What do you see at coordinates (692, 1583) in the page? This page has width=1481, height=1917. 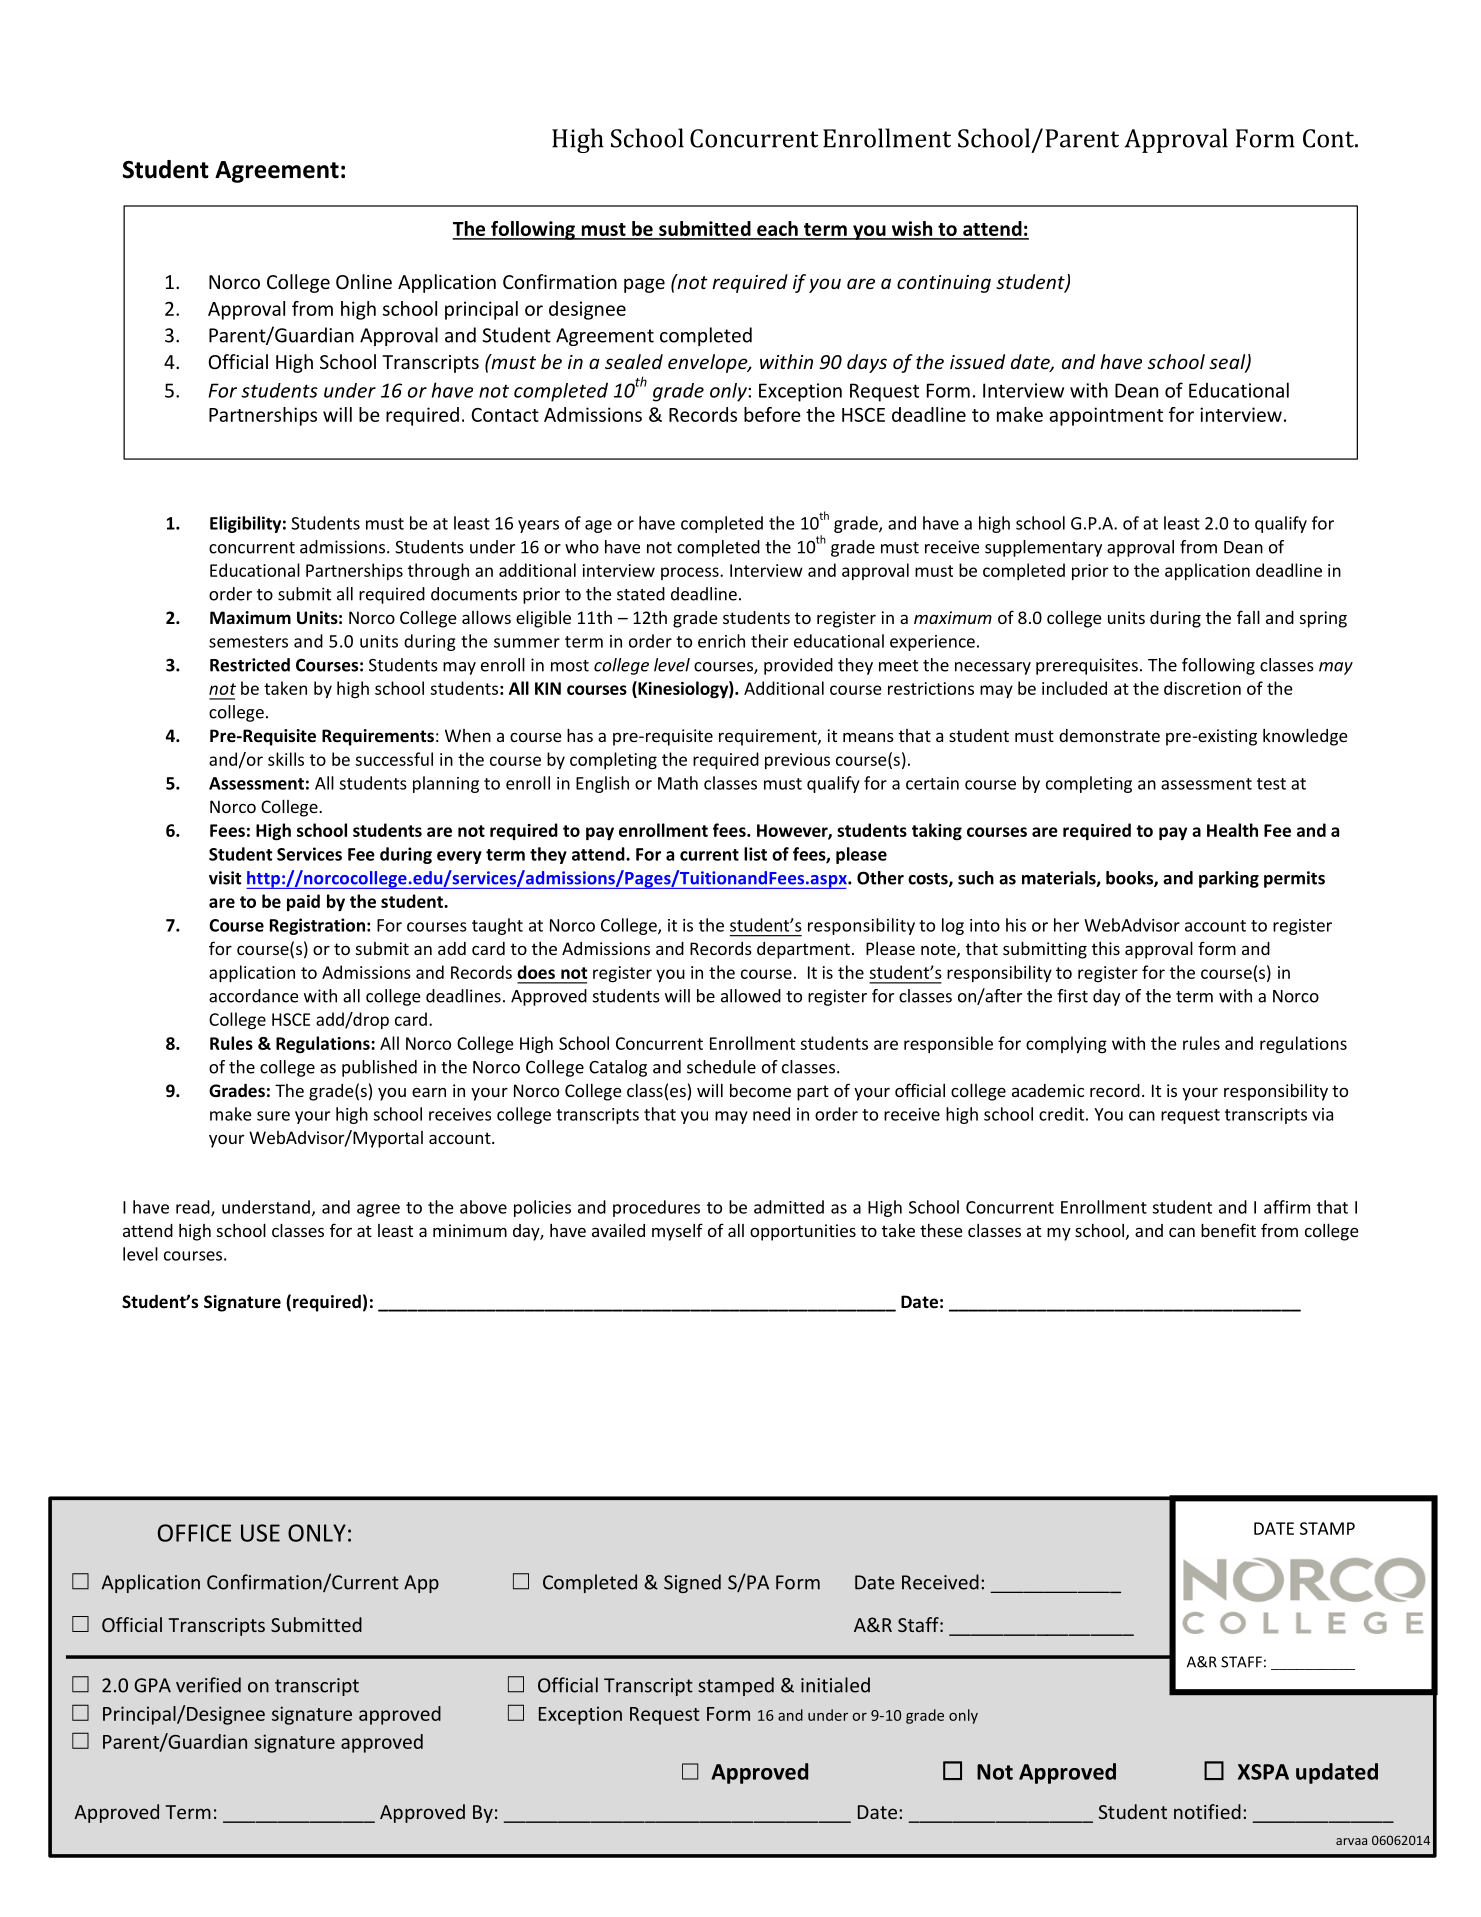 I see `Signed` at bounding box center [692, 1583].
